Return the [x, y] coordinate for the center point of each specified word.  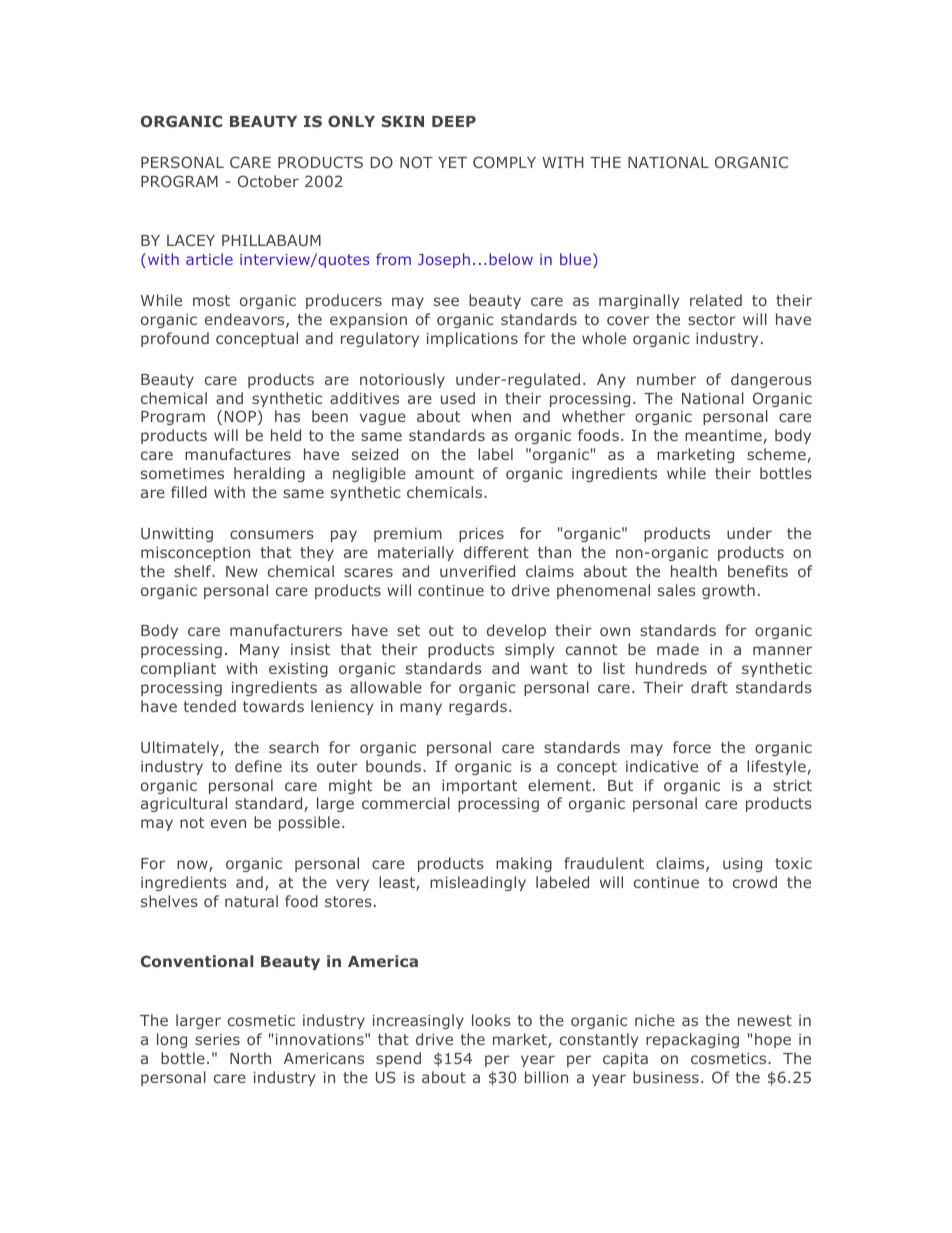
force [692, 747]
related [716, 300]
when [491, 416]
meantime [723, 435]
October [268, 181]
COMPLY [504, 162]
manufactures [238, 454]
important [479, 787]
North [250, 1058]
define [258, 766]
